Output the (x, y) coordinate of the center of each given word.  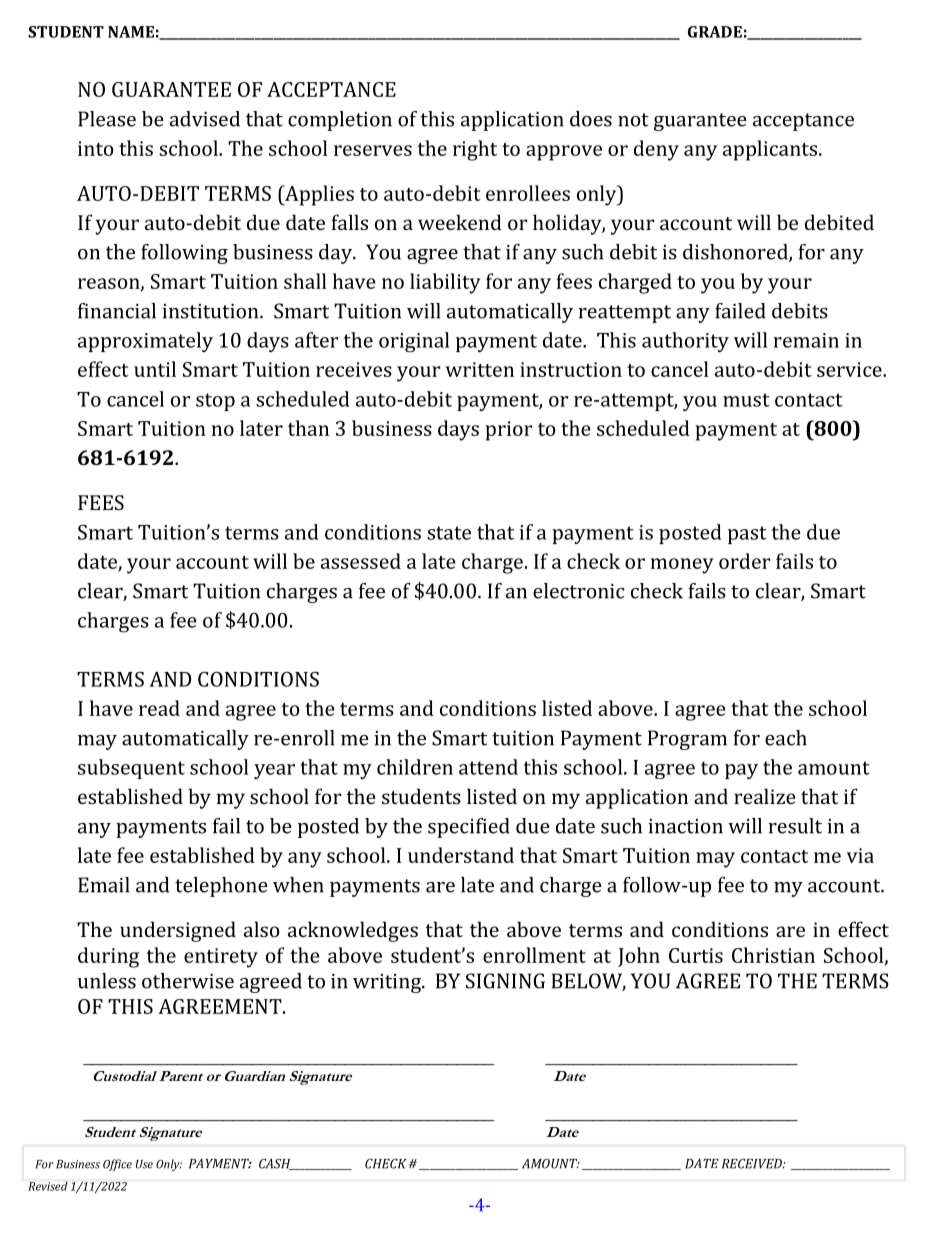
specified (469, 828)
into (96, 148)
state (449, 533)
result (795, 826)
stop (215, 402)
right (475, 150)
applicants (770, 150)
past (747, 535)
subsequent (131, 769)
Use (144, 1164)
